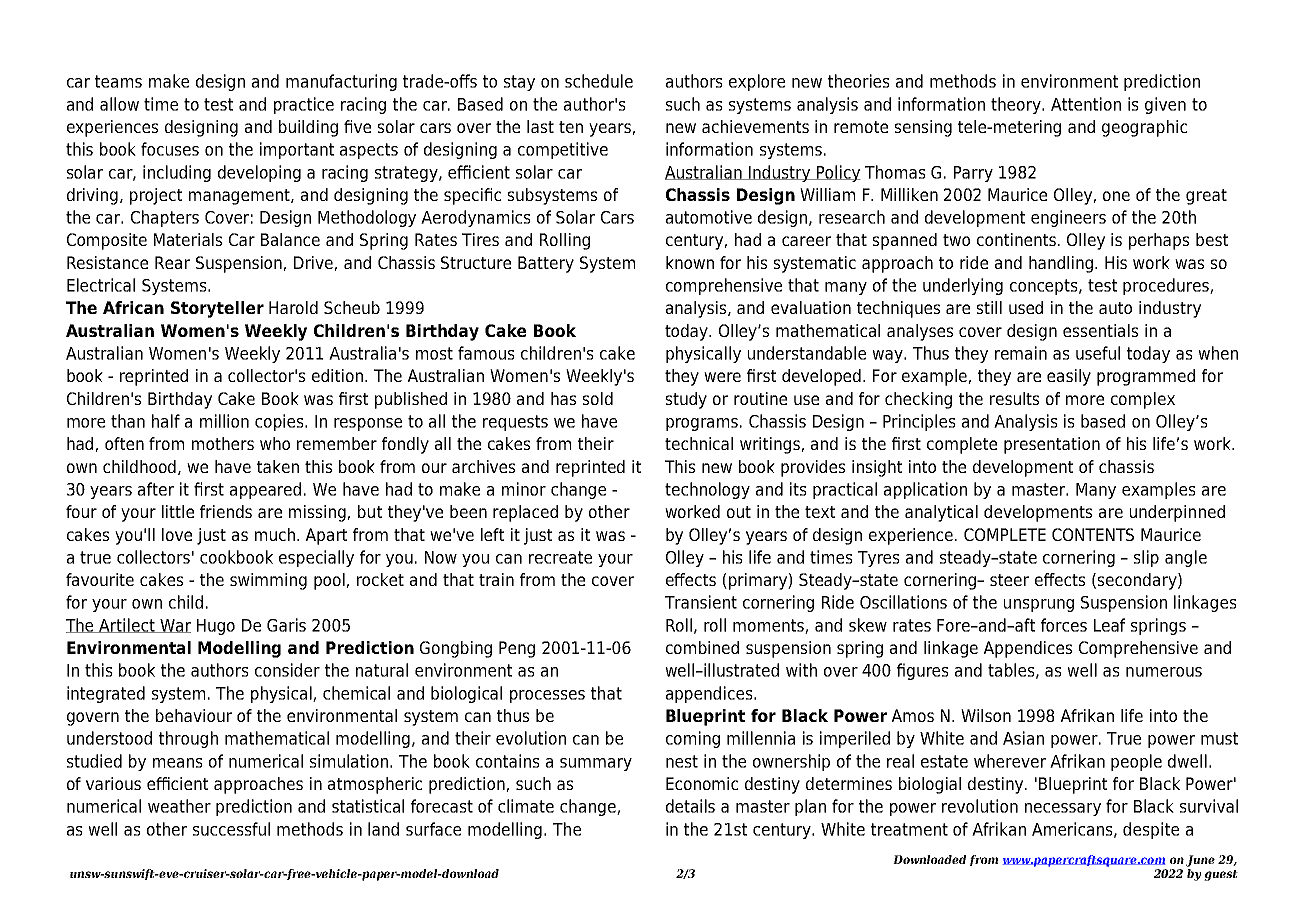 This screenshot has width=1308, height=924. I want to click on numerous, so click(1164, 672).
